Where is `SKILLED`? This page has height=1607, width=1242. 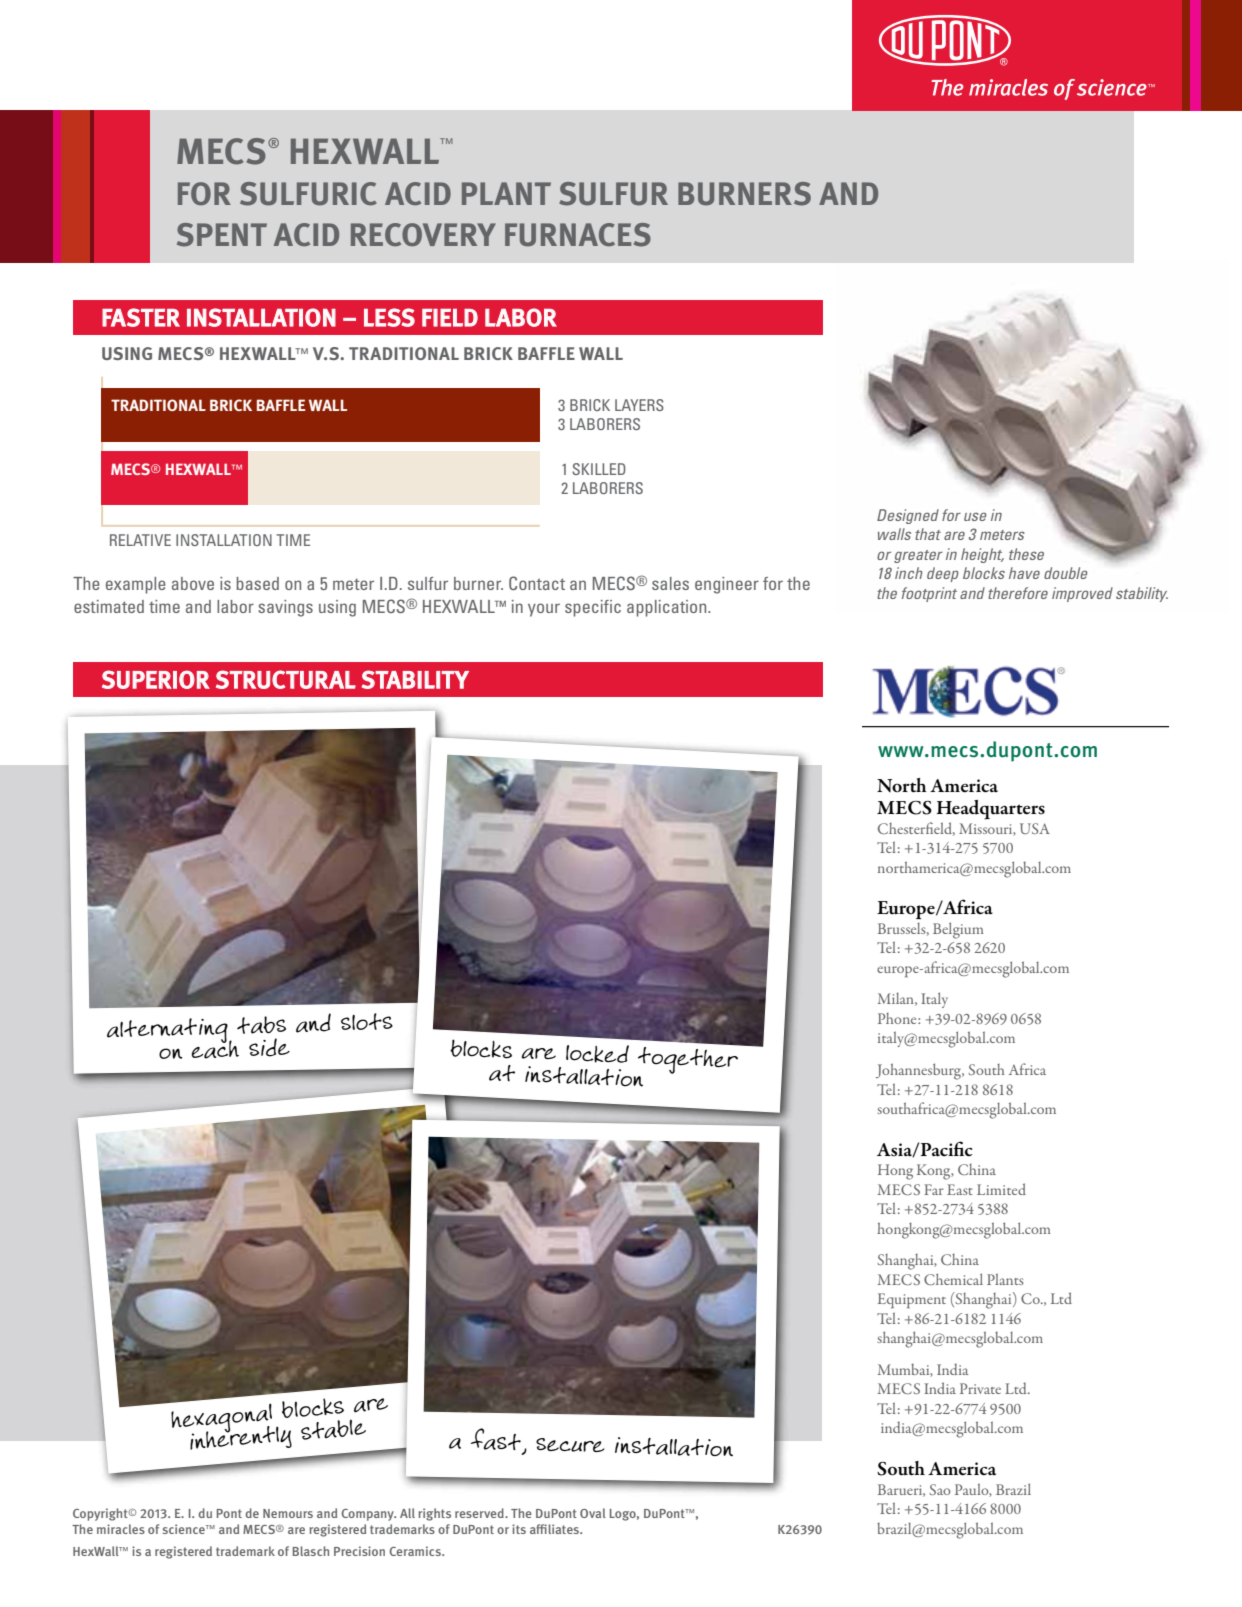 SKILLED is located at coordinates (599, 469).
